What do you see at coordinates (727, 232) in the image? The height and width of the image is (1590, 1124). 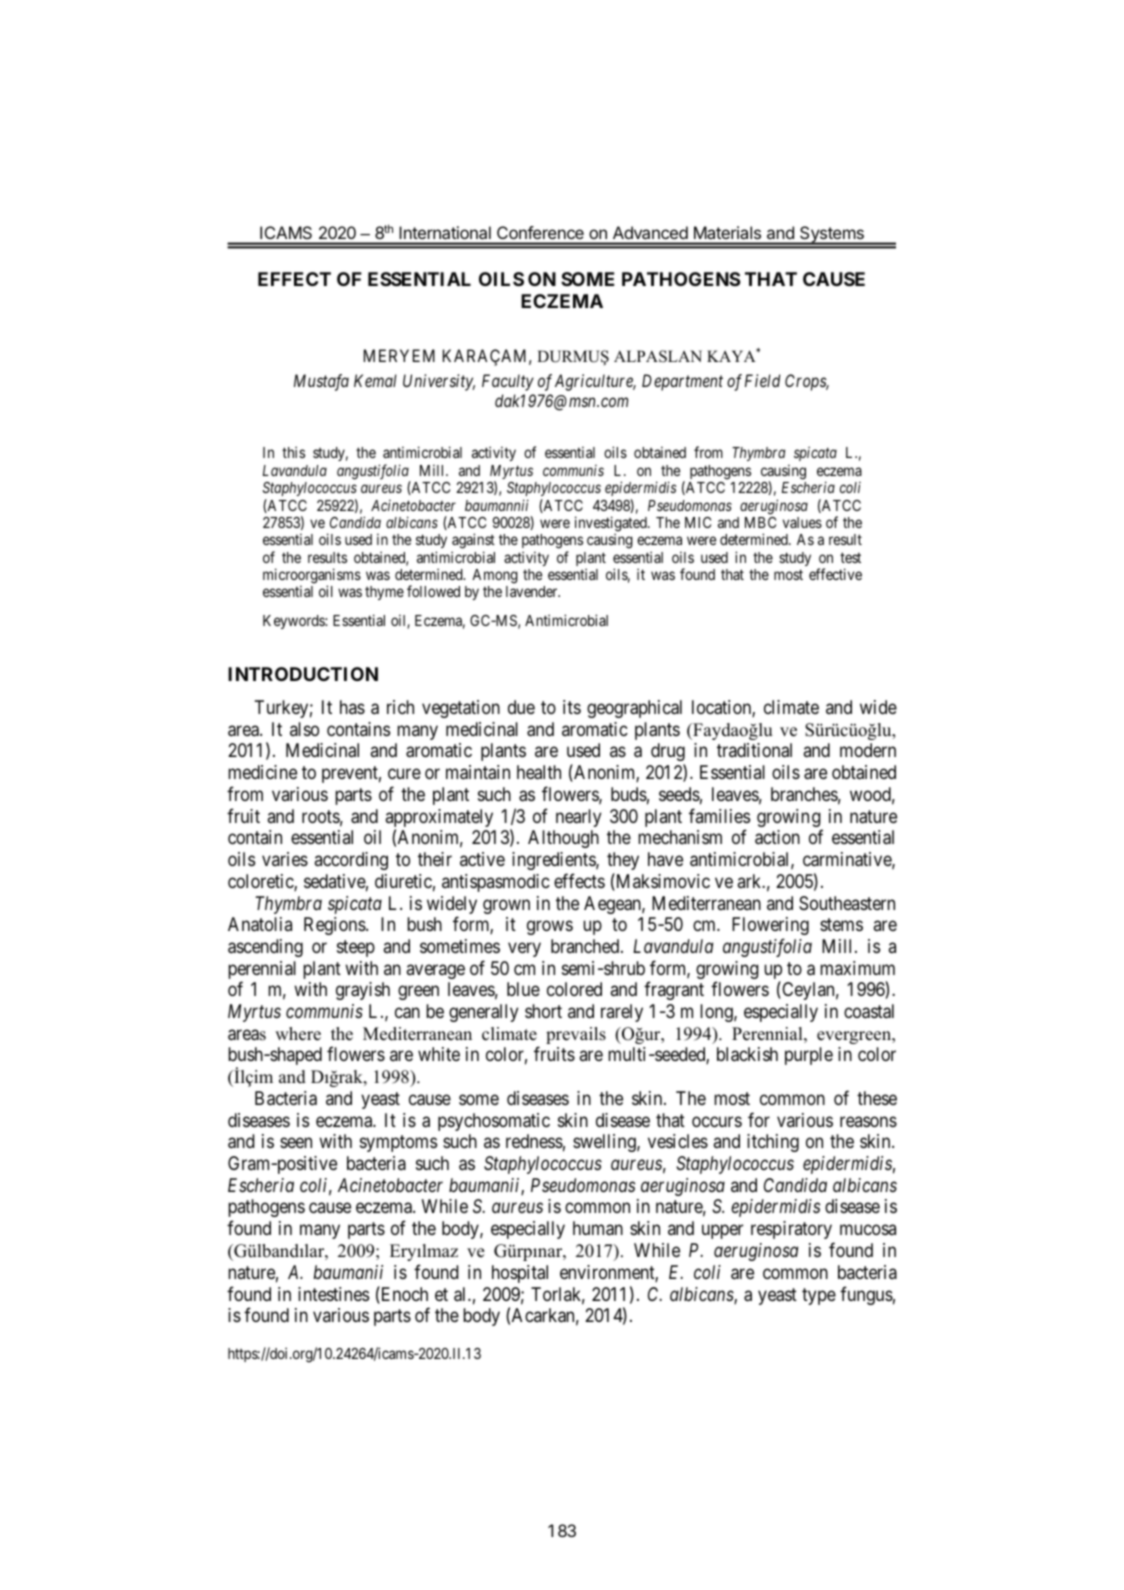 I see `Materials` at bounding box center [727, 232].
